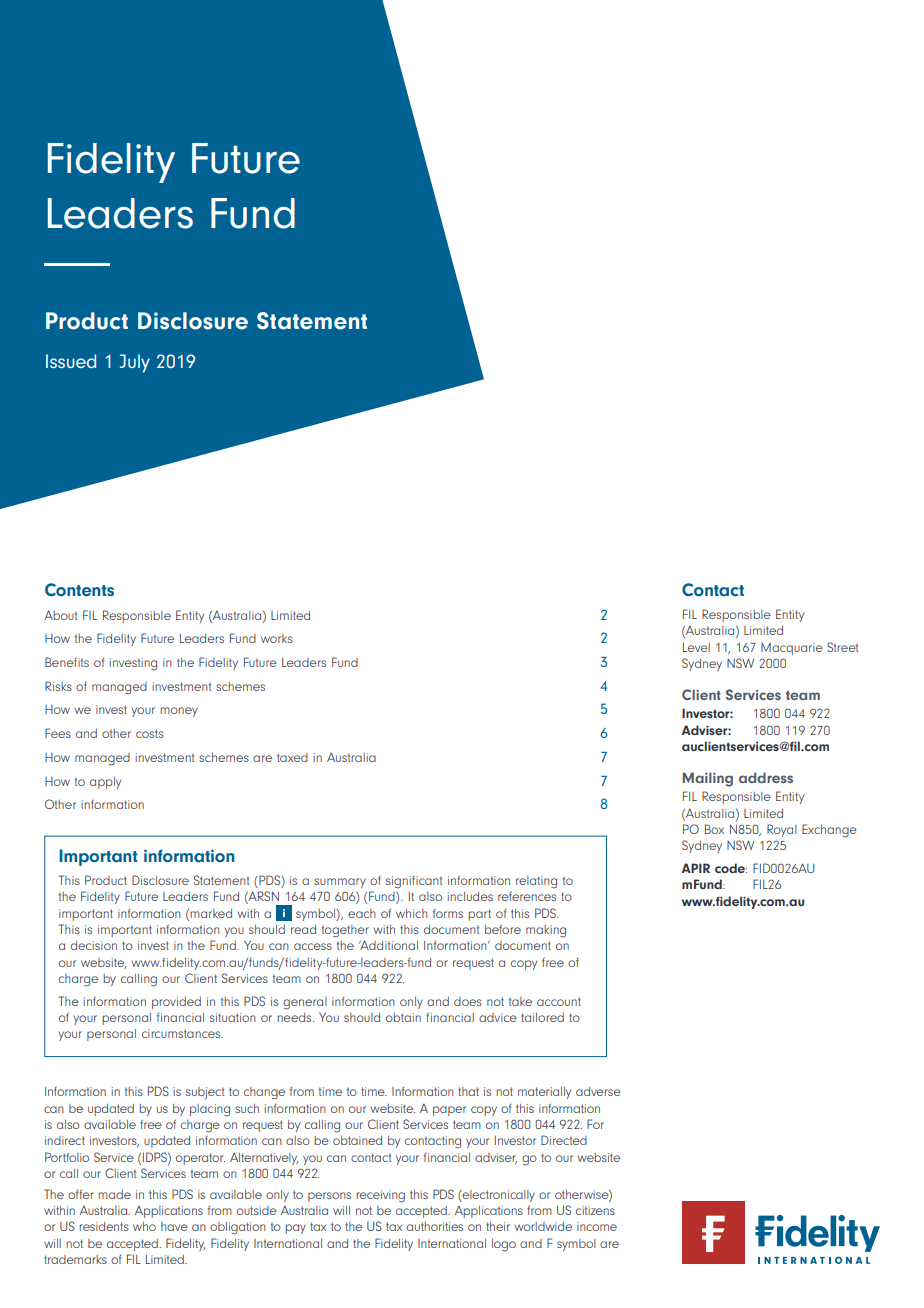 The height and width of the page is (1308, 924). Describe the element at coordinates (94, 945) in the page. I see `decision` at that location.
